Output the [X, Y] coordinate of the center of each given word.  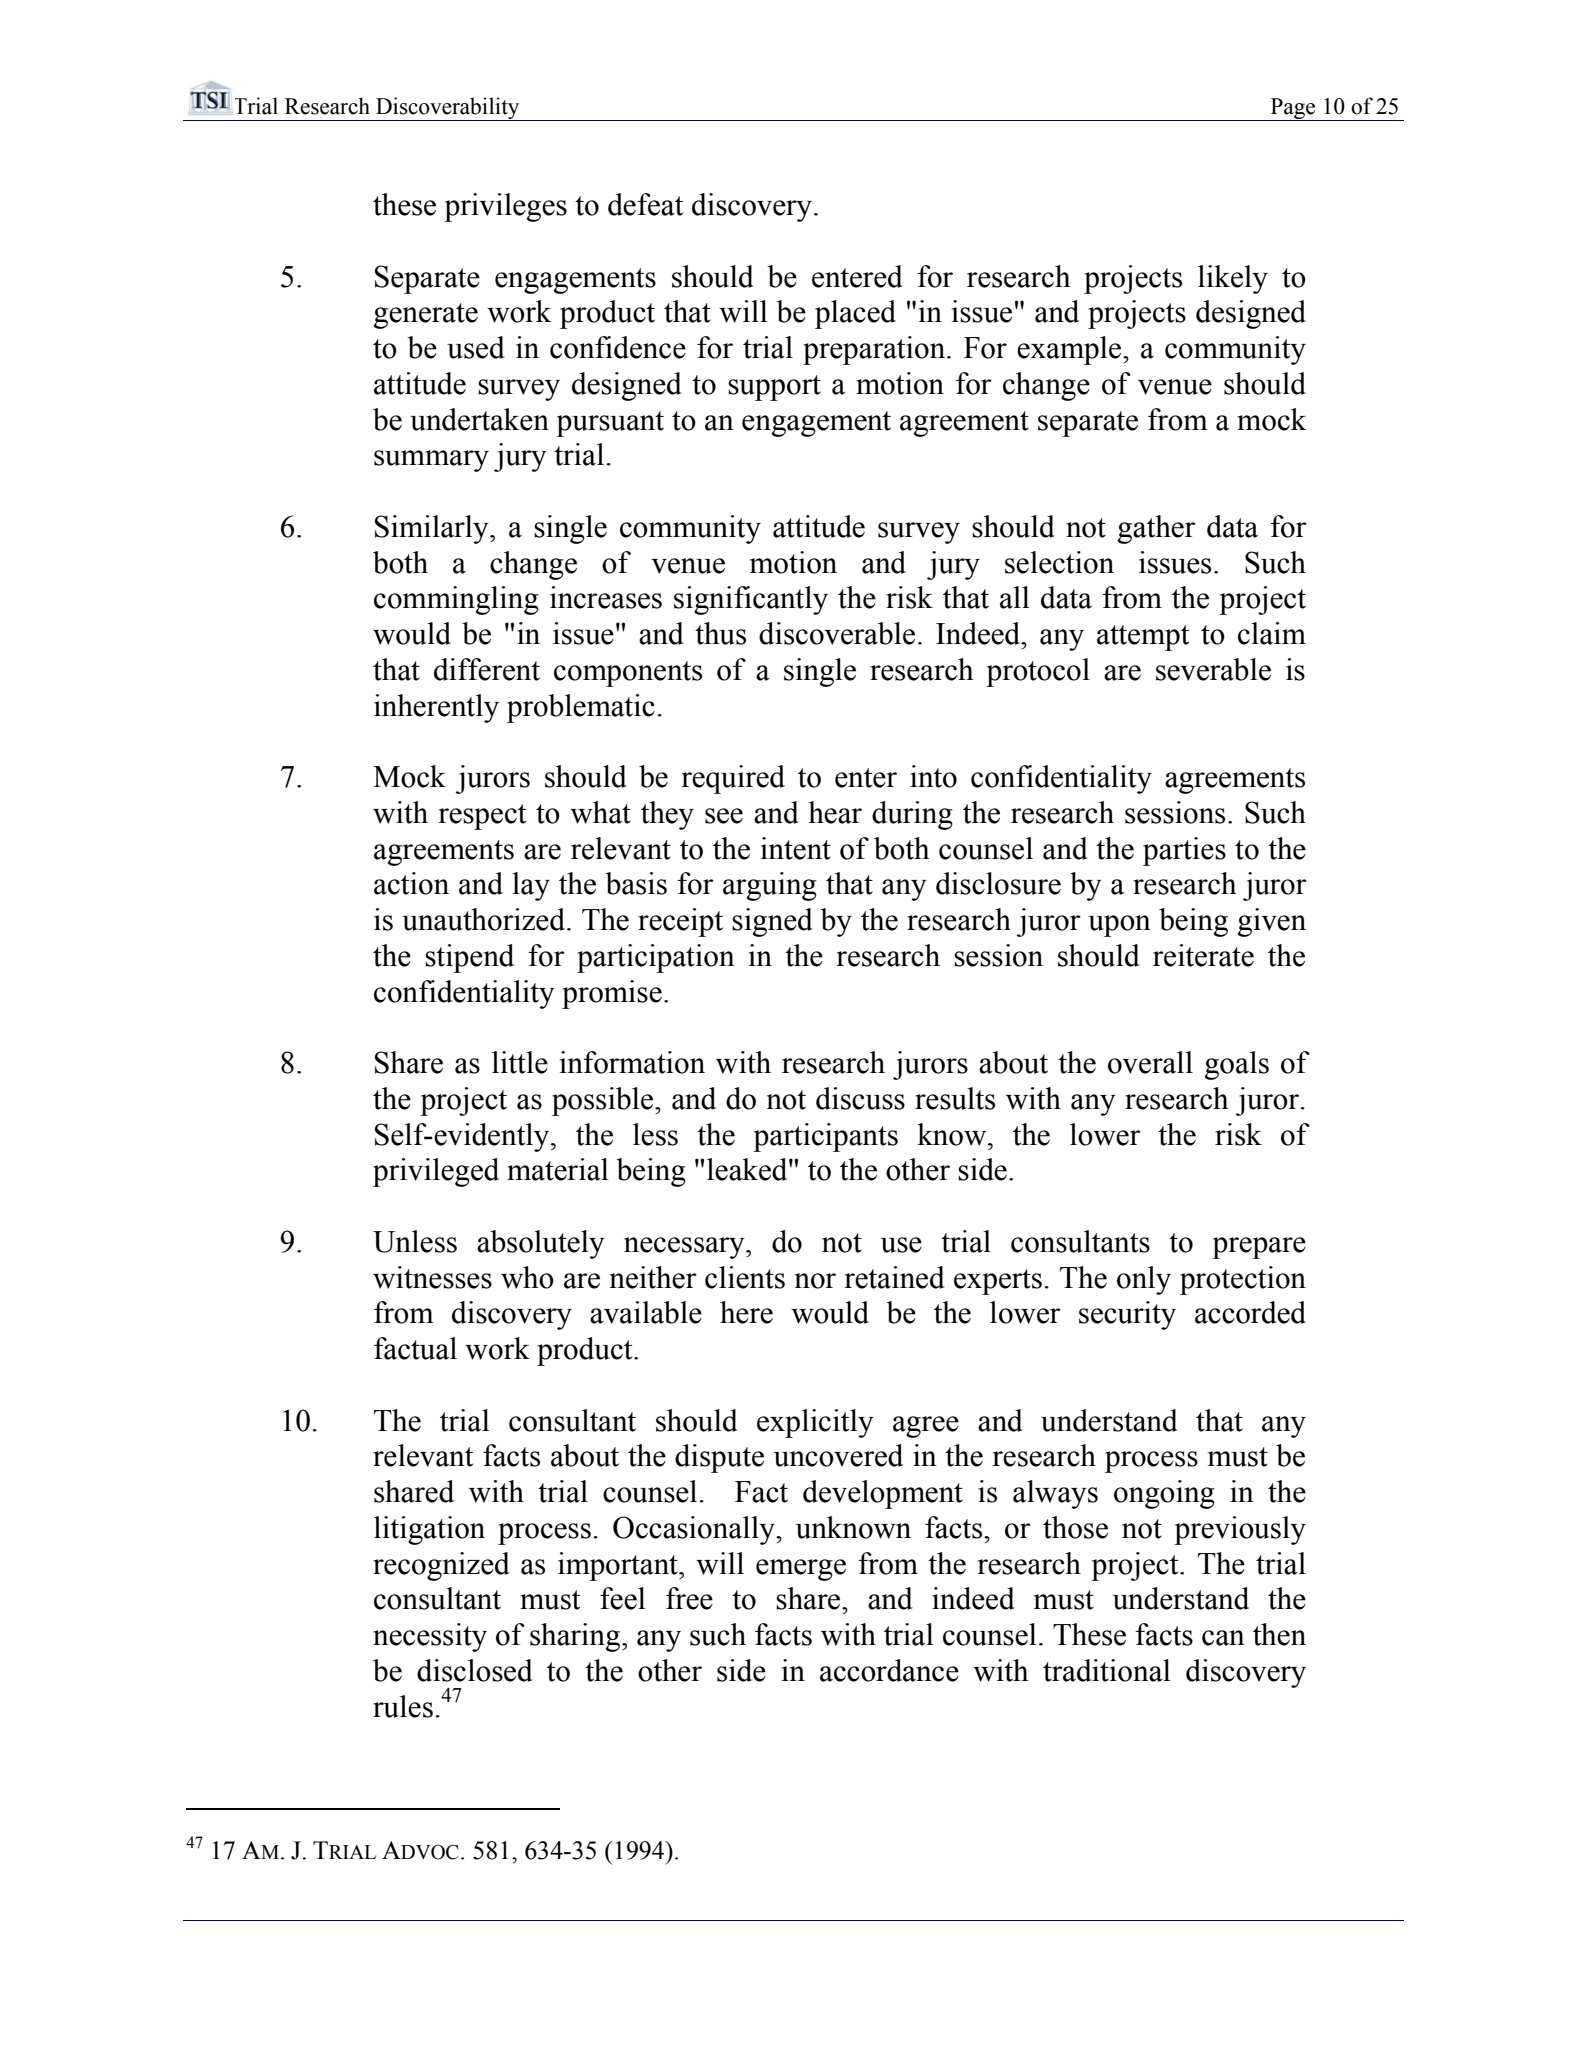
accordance [889, 1670]
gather [1157, 529]
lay [531, 886]
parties [1184, 851]
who [527, 1277]
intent [796, 848]
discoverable [837, 633]
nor [815, 1281]
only [1144, 1280]
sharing [576, 1637]
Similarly [433, 529]
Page [1293, 109]
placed [855, 314]
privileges [505, 207]
